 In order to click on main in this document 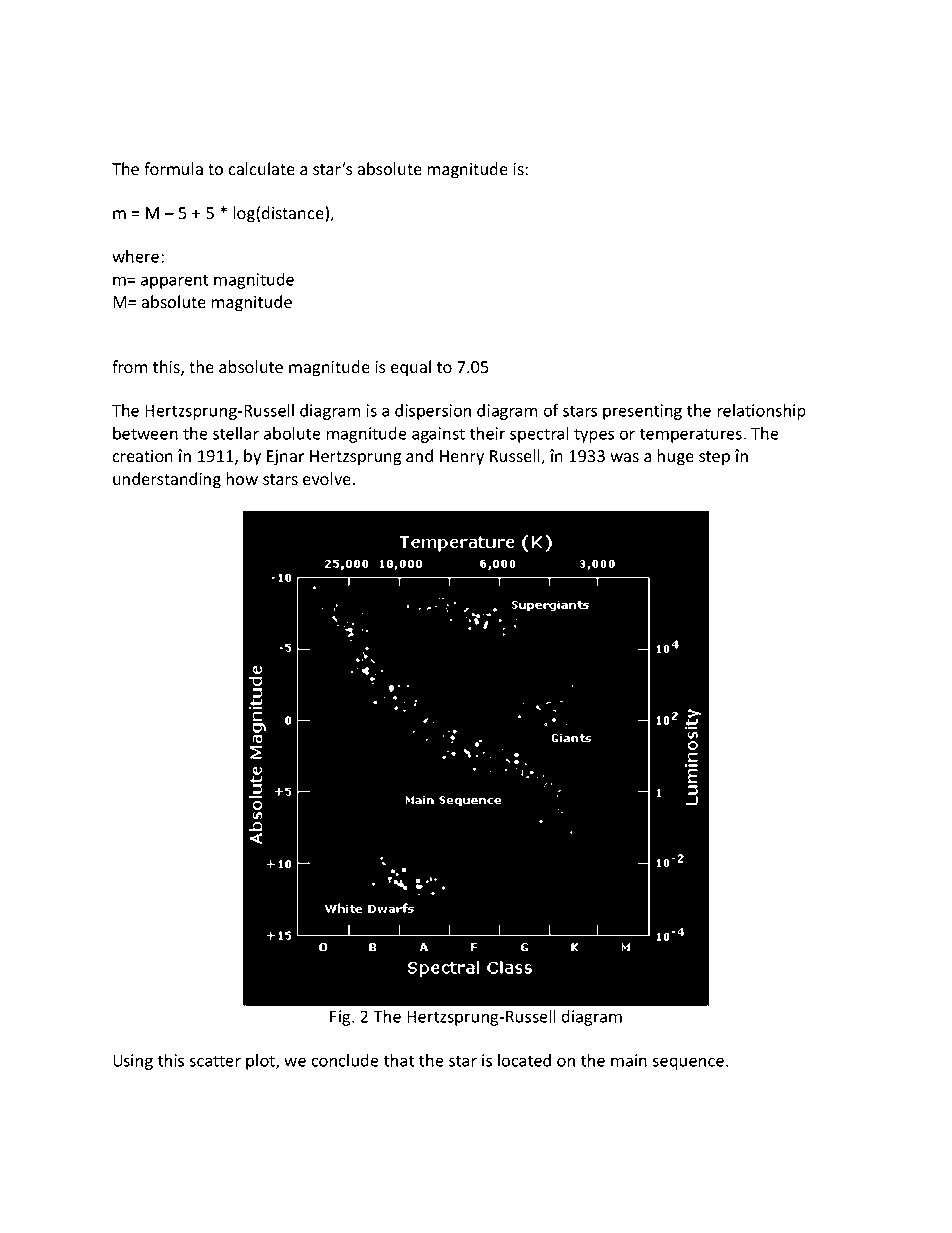, I will do `click(629, 1060)`.
